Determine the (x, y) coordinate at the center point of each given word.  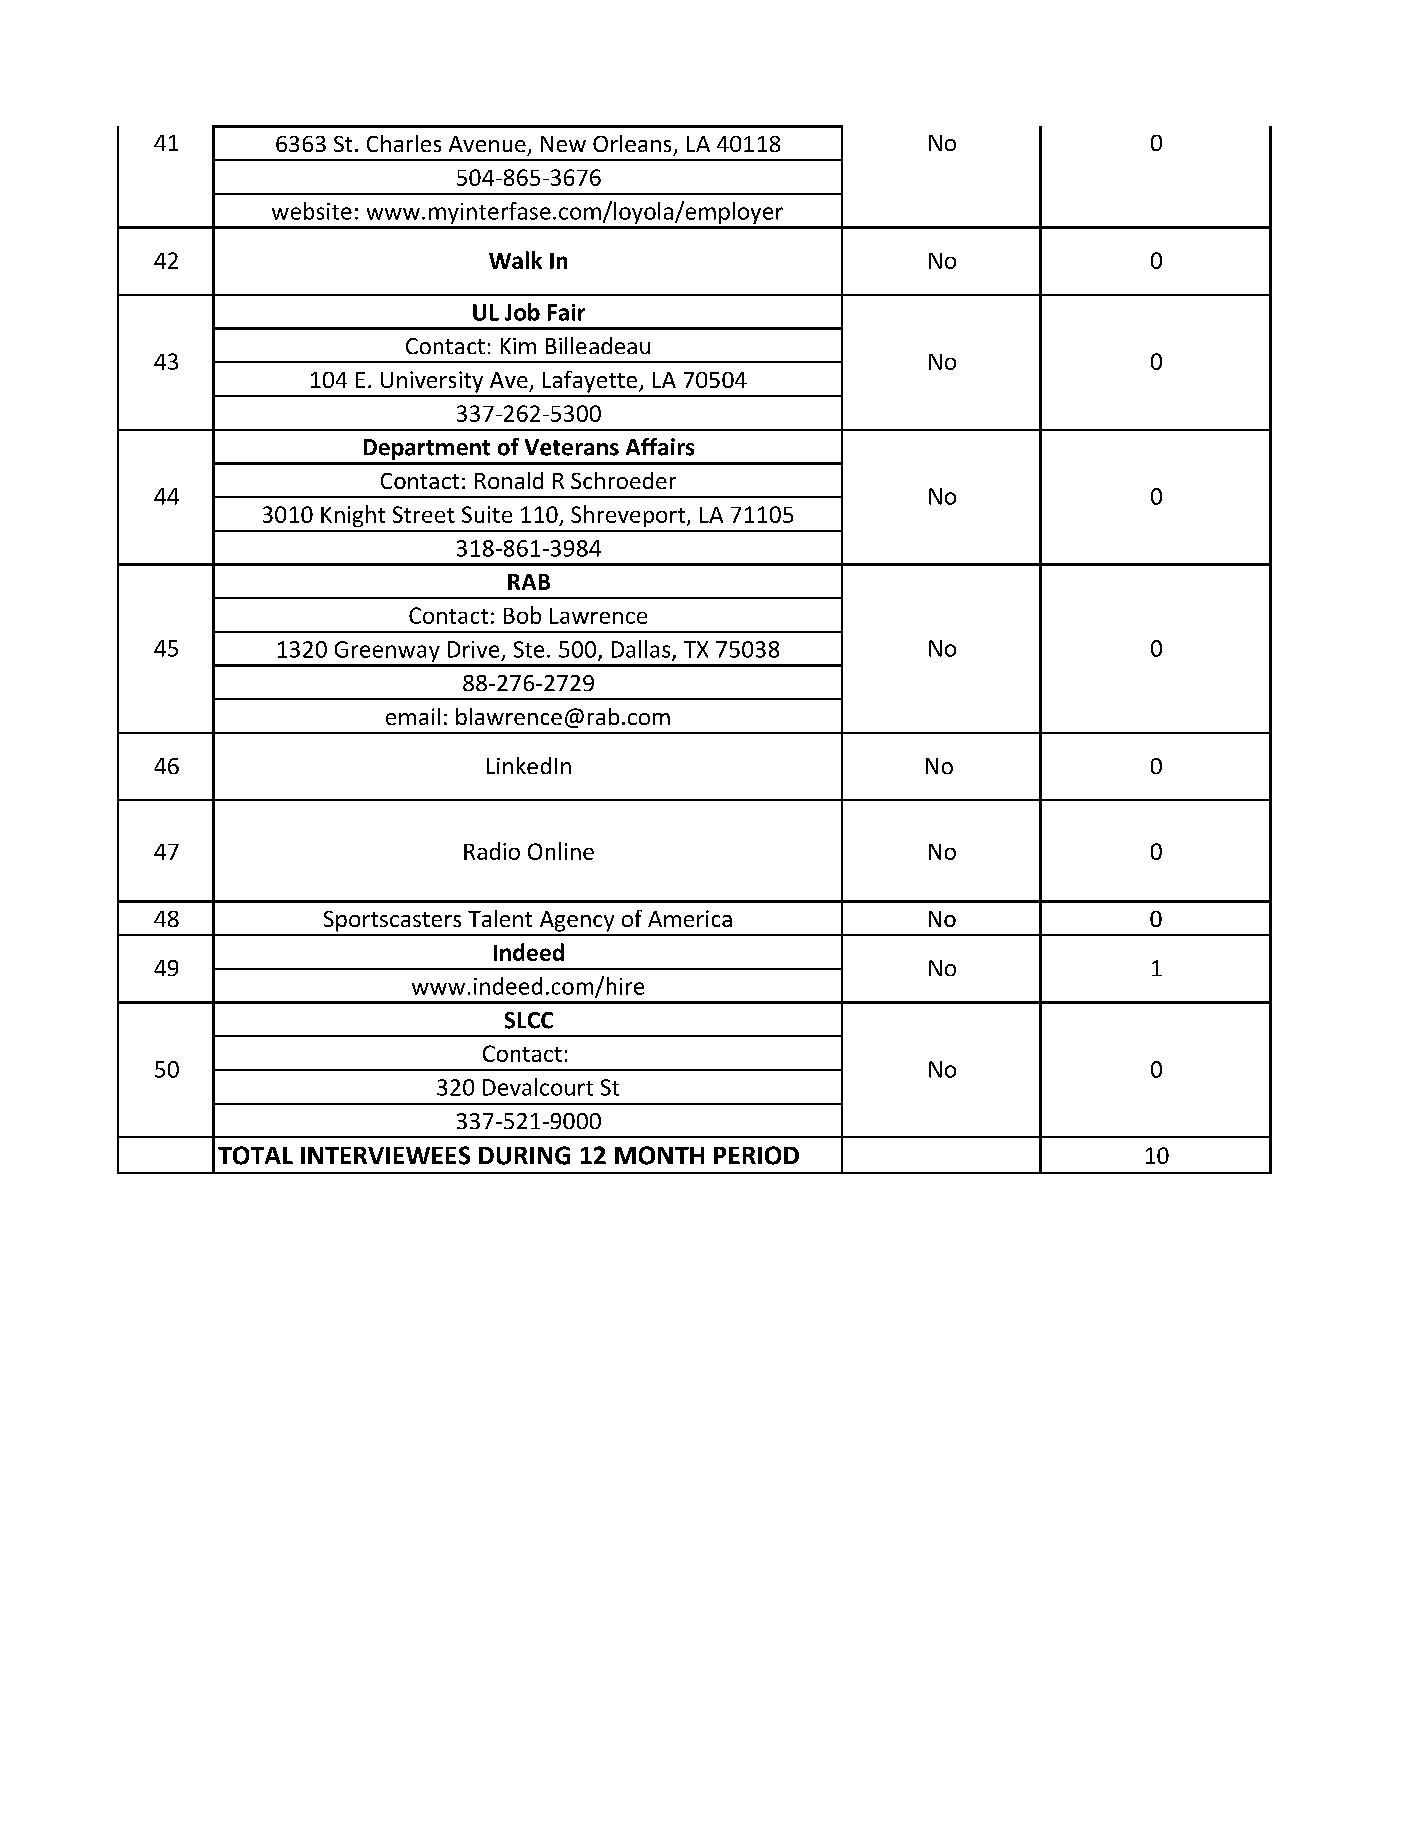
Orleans (632, 143)
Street (424, 514)
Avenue (487, 144)
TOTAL (255, 1155)
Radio (492, 851)
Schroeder (623, 480)
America (690, 918)
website (312, 211)
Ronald (509, 480)
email (413, 716)
